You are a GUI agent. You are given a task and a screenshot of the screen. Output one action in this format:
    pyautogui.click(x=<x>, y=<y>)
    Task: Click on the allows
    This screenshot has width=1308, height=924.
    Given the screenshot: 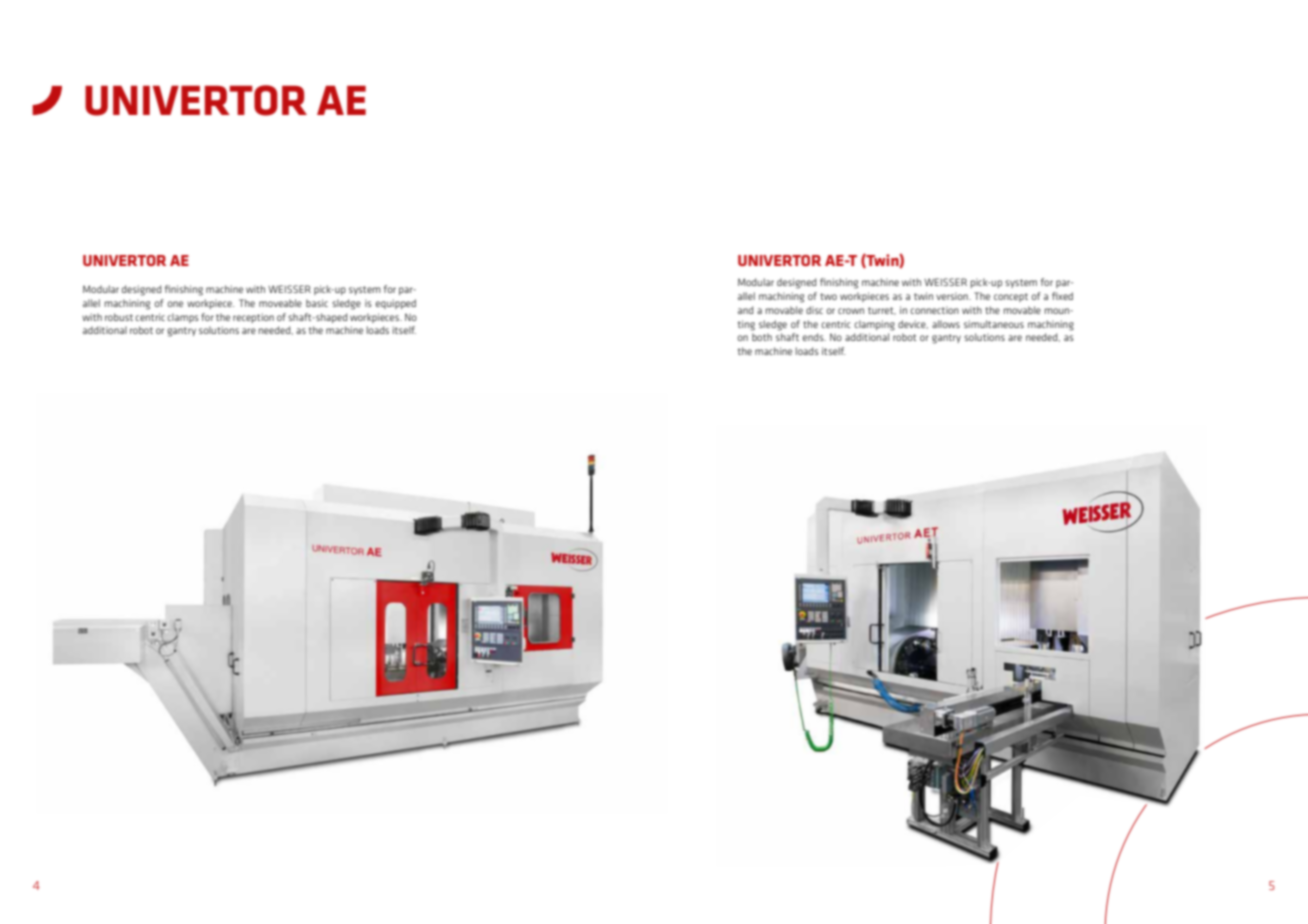 What is the action you would take?
    pyautogui.click(x=946, y=324)
